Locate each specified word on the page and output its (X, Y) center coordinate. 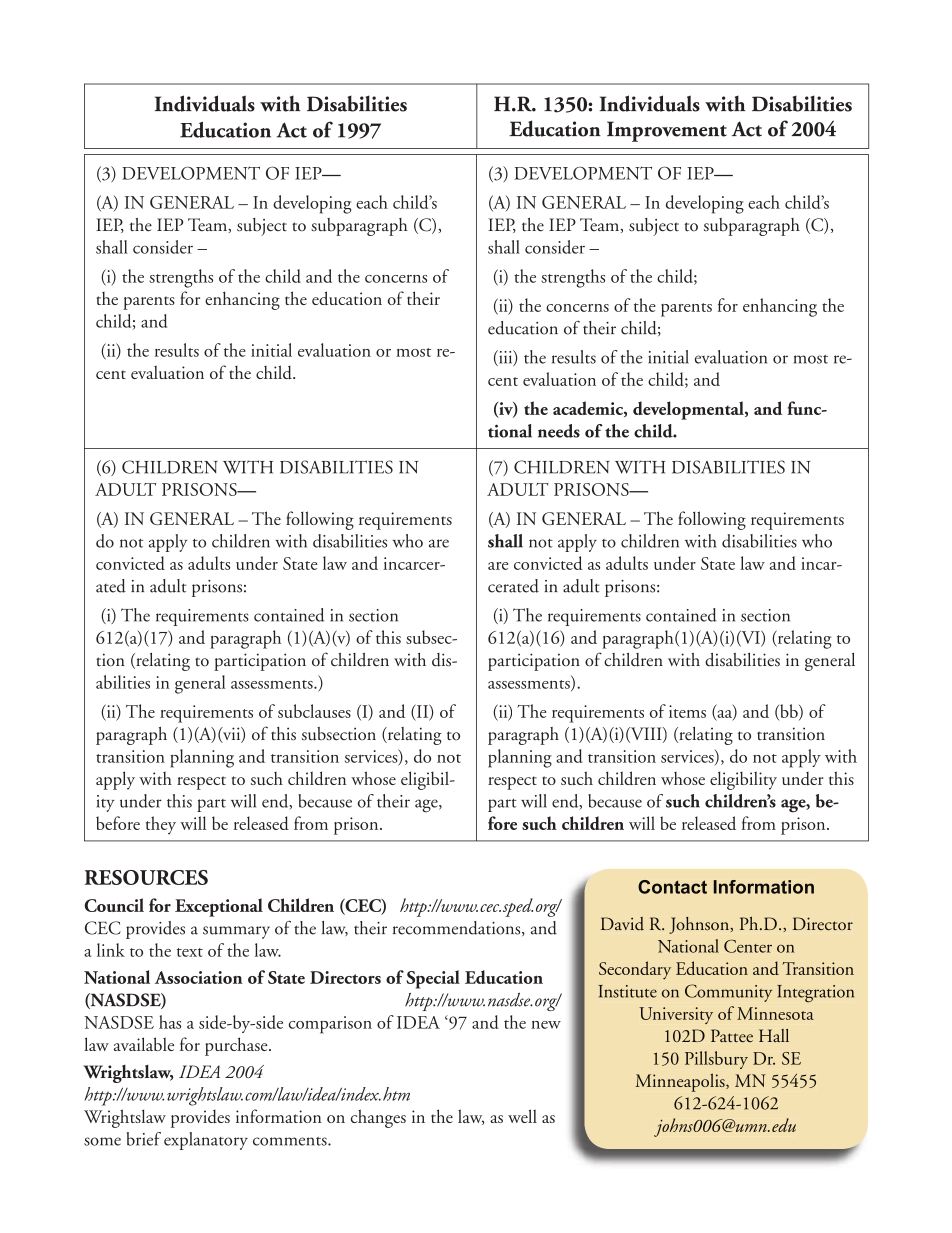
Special (433, 979)
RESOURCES (146, 877)
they (161, 825)
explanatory (206, 1141)
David (622, 924)
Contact (672, 887)
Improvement (667, 131)
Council (114, 905)
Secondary (635, 970)
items (687, 711)
